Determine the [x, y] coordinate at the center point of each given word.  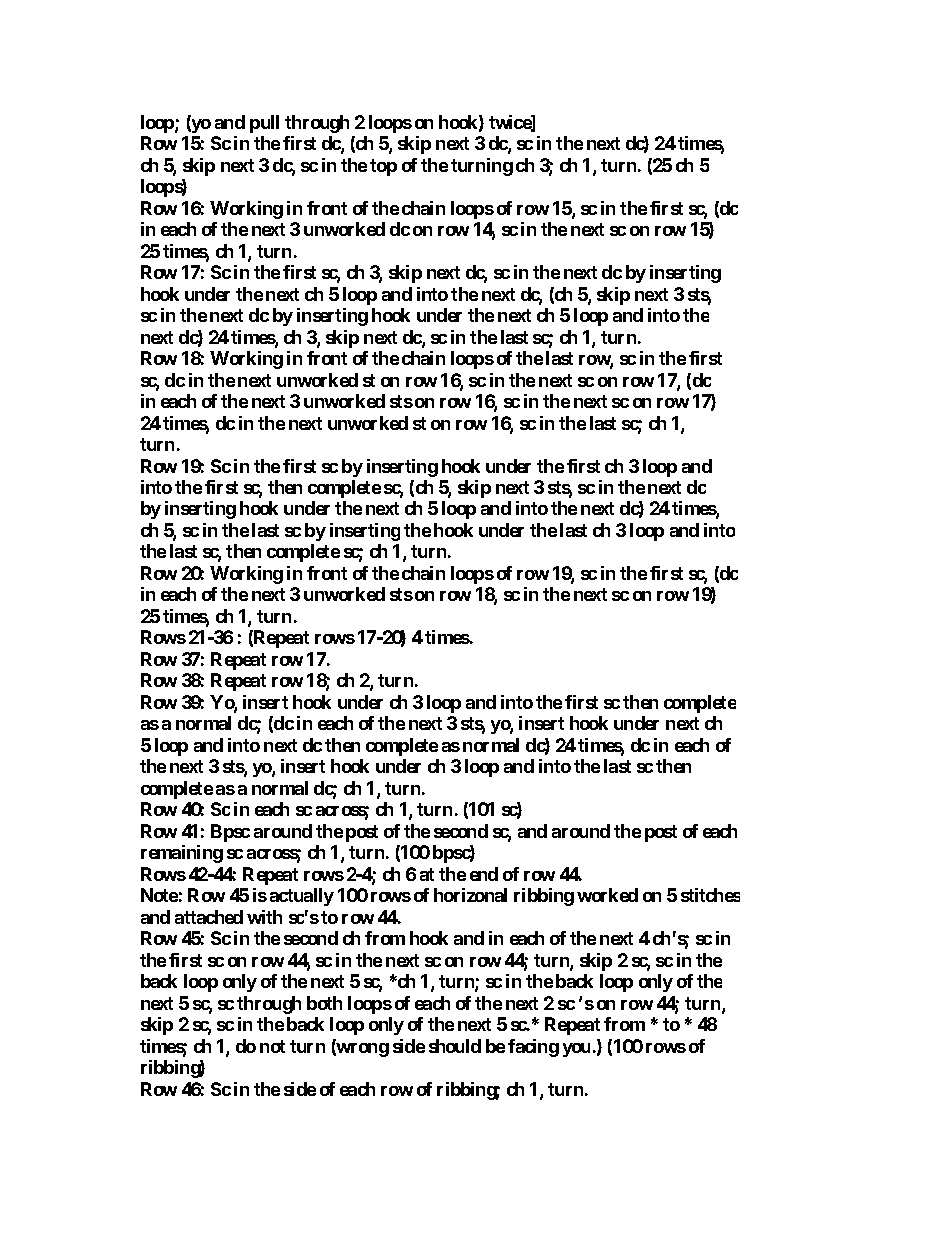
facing [533, 1048]
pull [264, 124]
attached [209, 917]
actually [302, 897]
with [264, 917]
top [383, 167]
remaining [182, 854]
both [324, 1003]
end [484, 874]
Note [159, 895]
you [576, 1050]
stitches [710, 895]
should [455, 1046]
